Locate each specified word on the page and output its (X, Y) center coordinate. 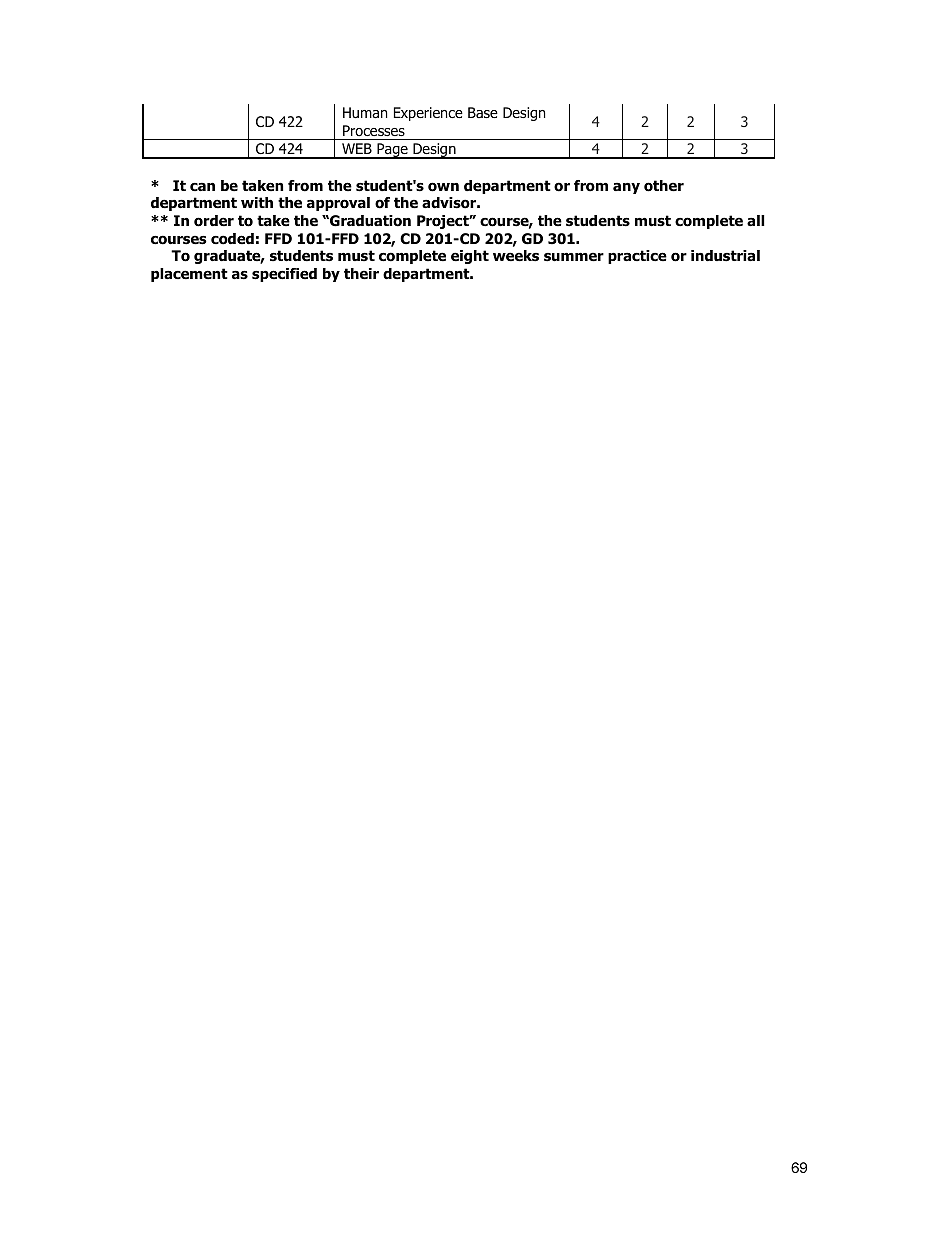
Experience (428, 114)
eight (470, 257)
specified (284, 275)
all (755, 220)
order (214, 221)
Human (365, 113)
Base (483, 112)
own (443, 187)
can (202, 186)
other (664, 186)
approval (338, 204)
